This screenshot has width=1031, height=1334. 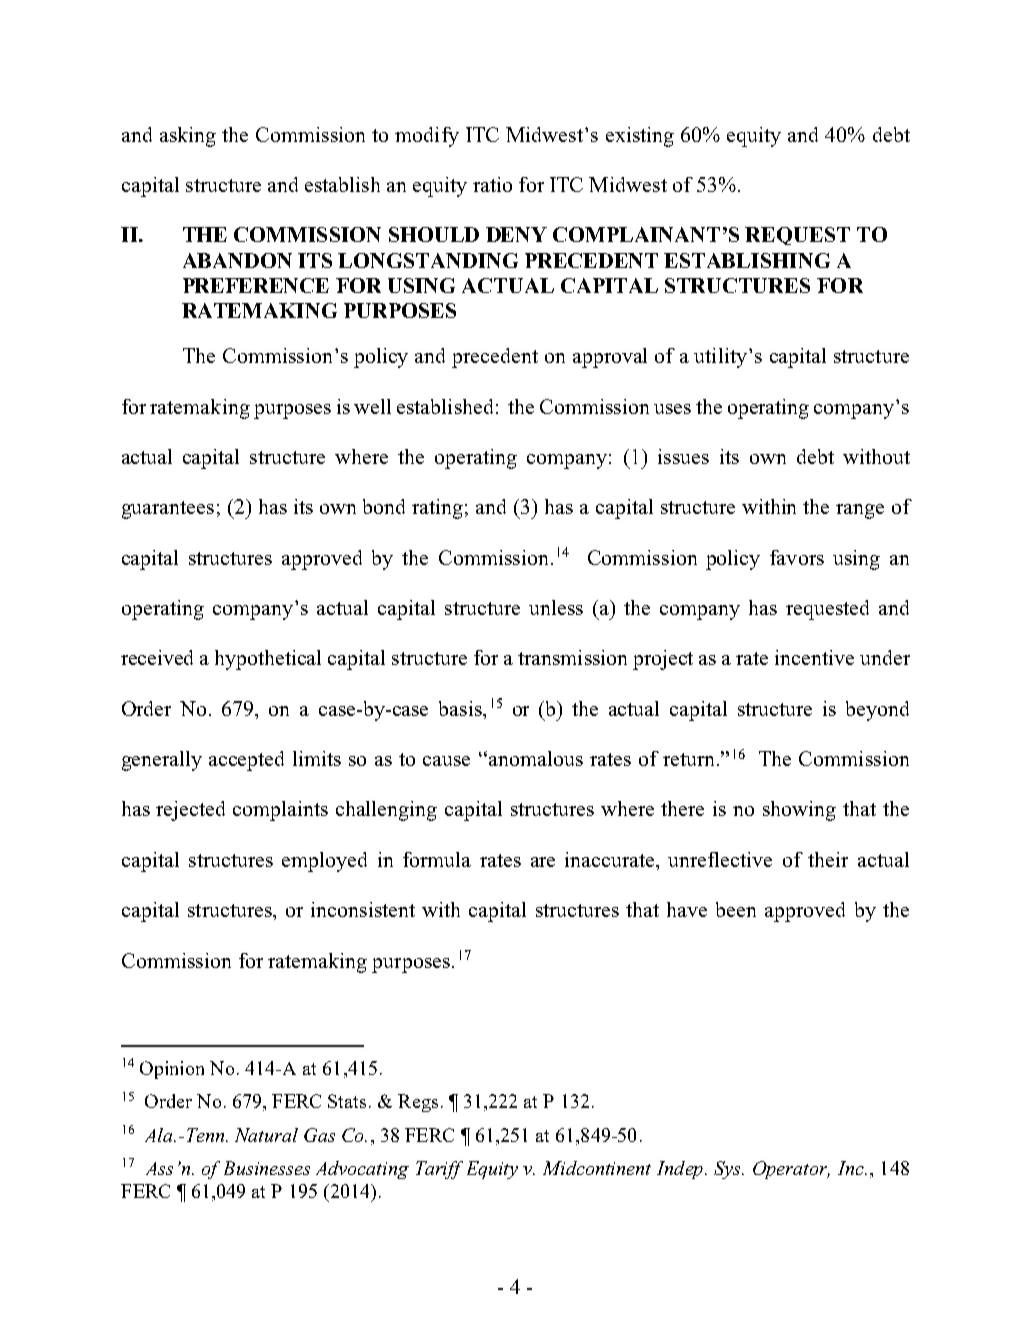 I want to click on showing, so click(x=799, y=811).
